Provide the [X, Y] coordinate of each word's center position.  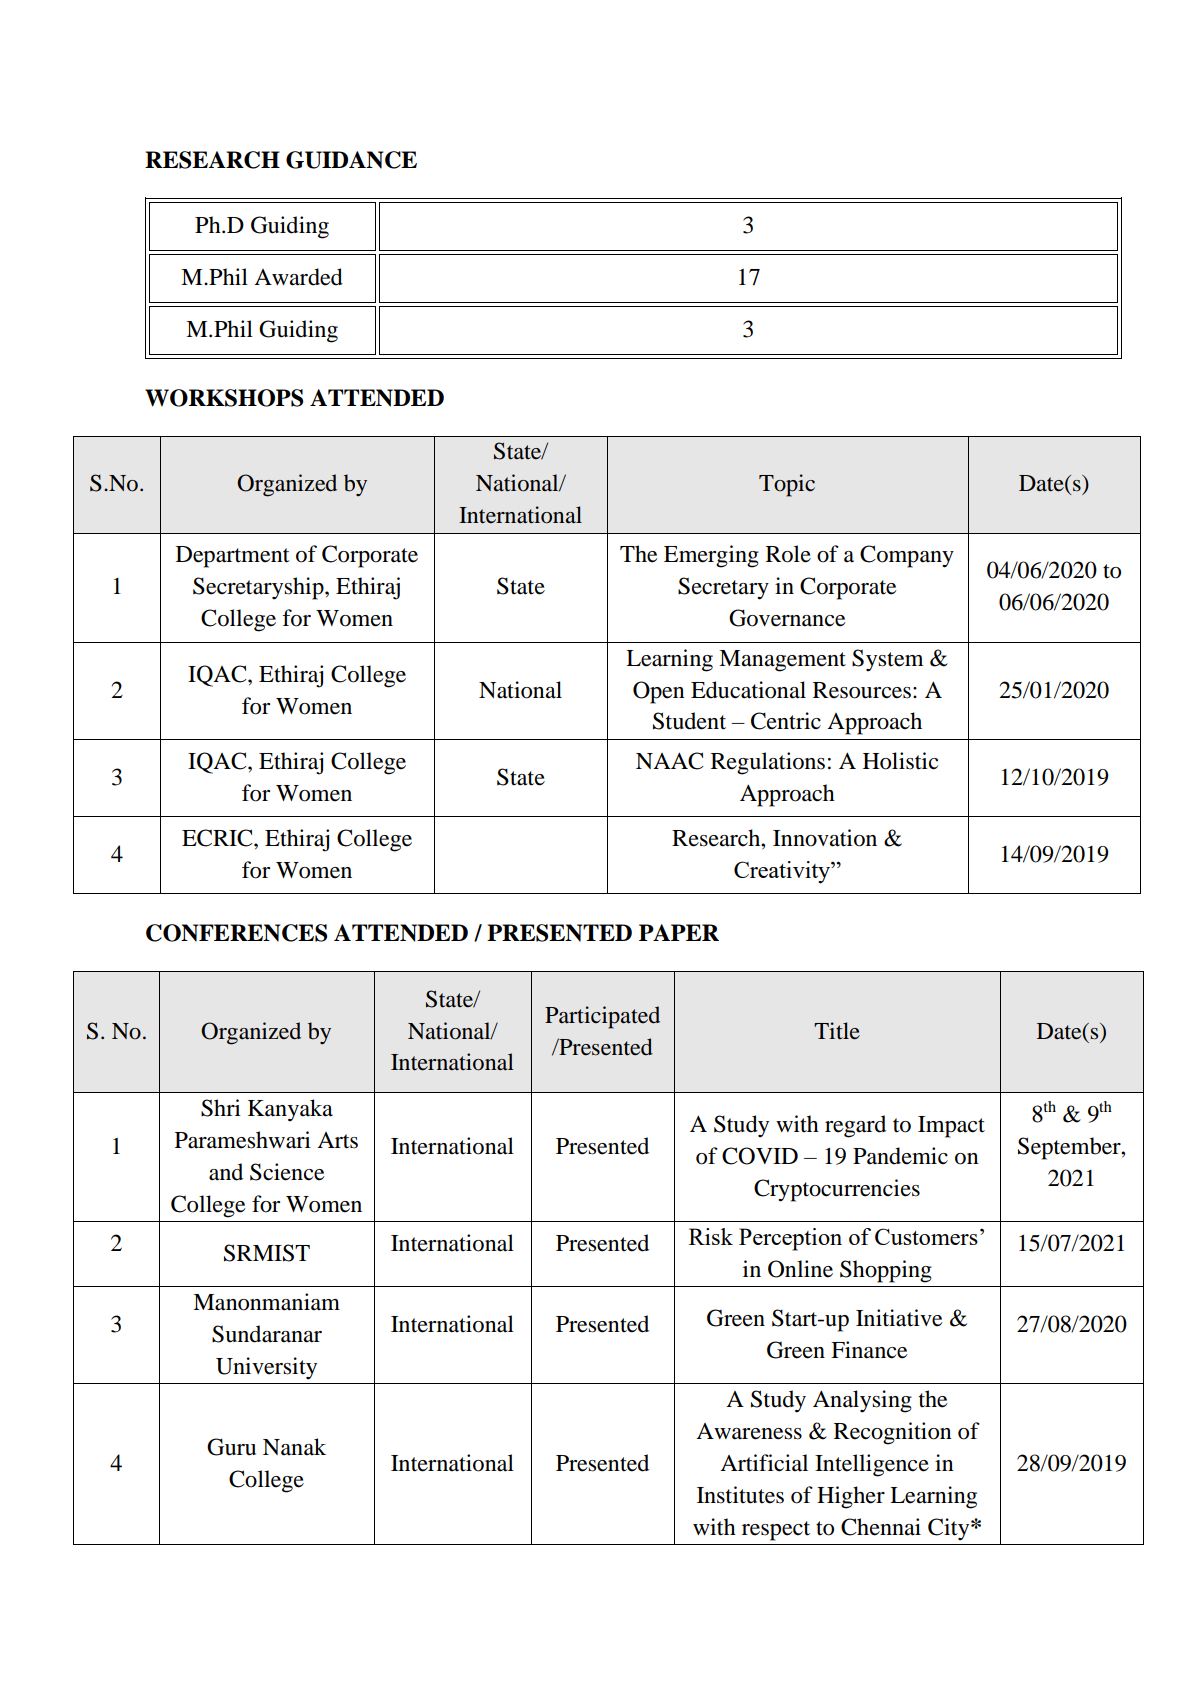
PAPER [679, 932]
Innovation [825, 838]
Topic [787, 485]
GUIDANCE [351, 160]
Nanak [294, 1447]
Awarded [298, 277]
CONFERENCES [236, 933]
